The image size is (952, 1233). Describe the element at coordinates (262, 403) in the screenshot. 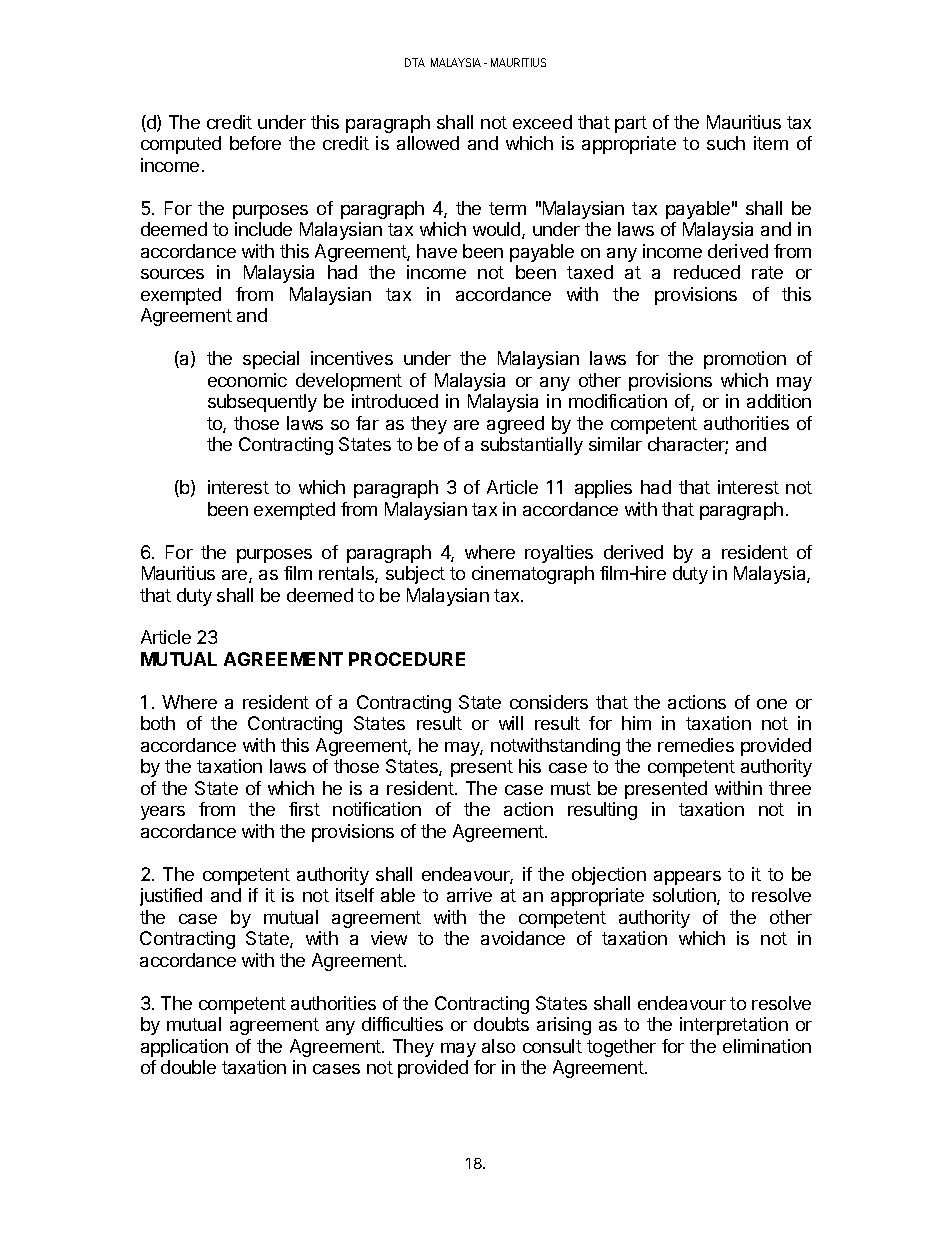

I see `subsequently` at that location.
